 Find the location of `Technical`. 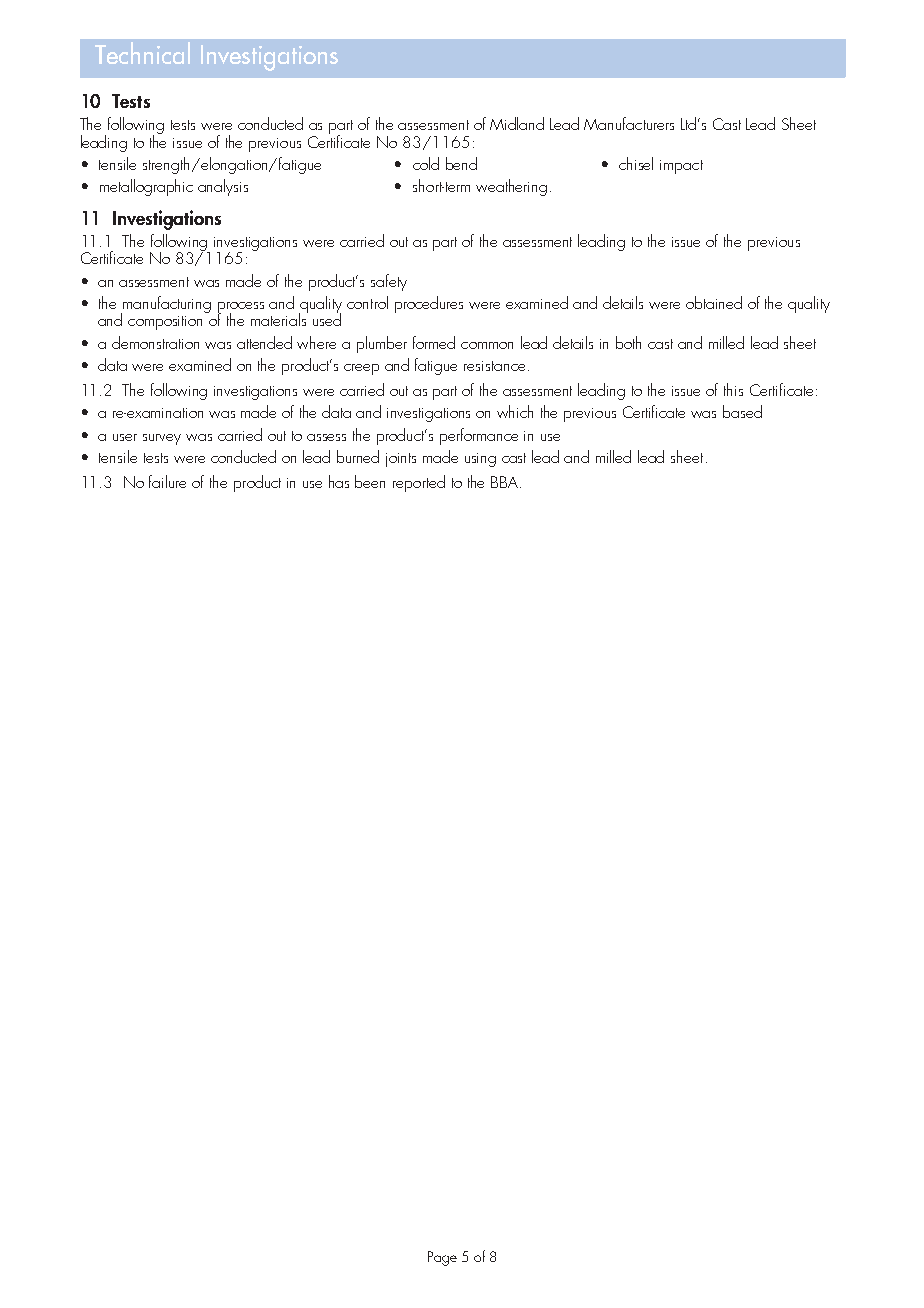

Technical is located at coordinates (142, 53).
